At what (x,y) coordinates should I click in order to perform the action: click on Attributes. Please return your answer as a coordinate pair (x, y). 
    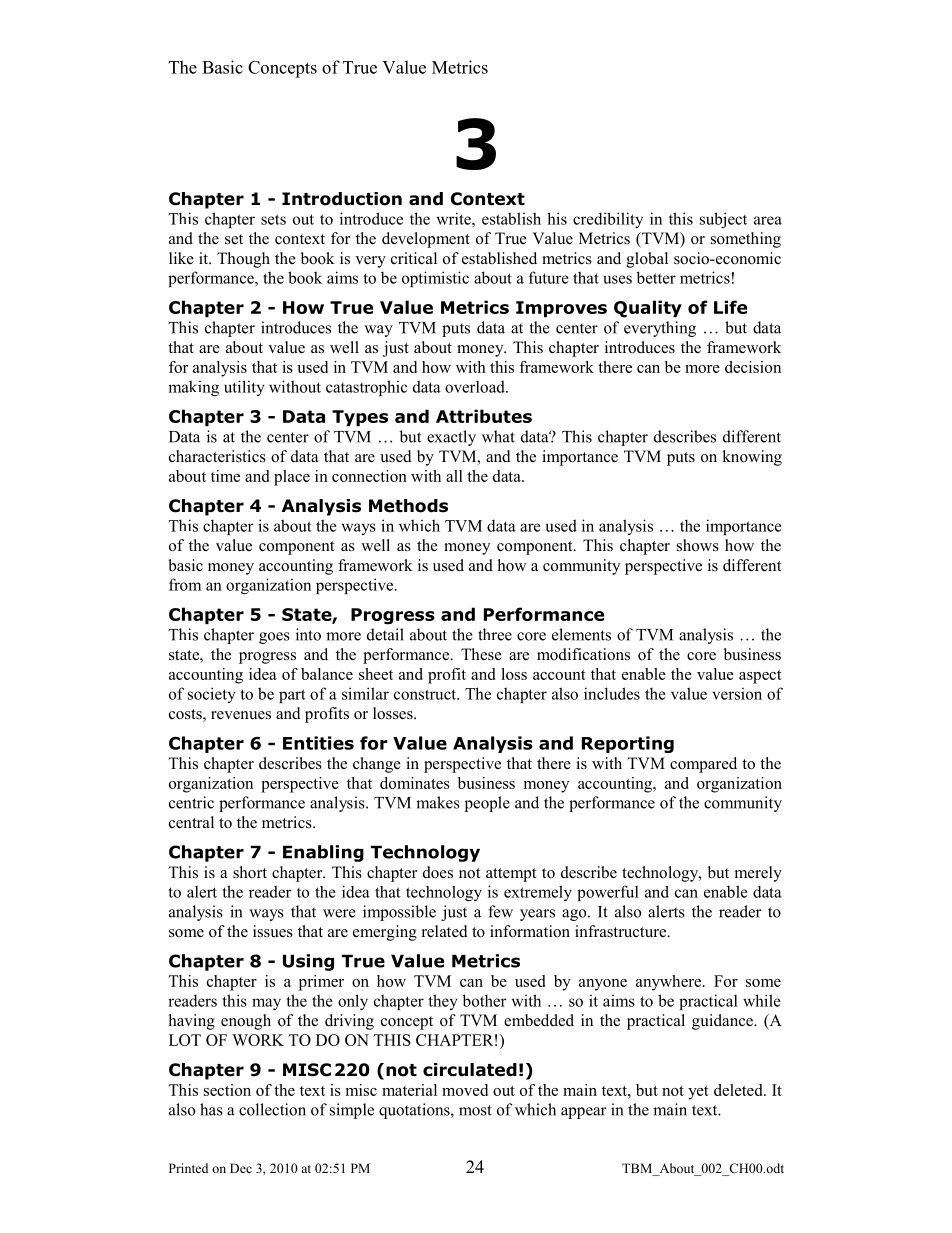
    Looking at the image, I should click on (484, 416).
